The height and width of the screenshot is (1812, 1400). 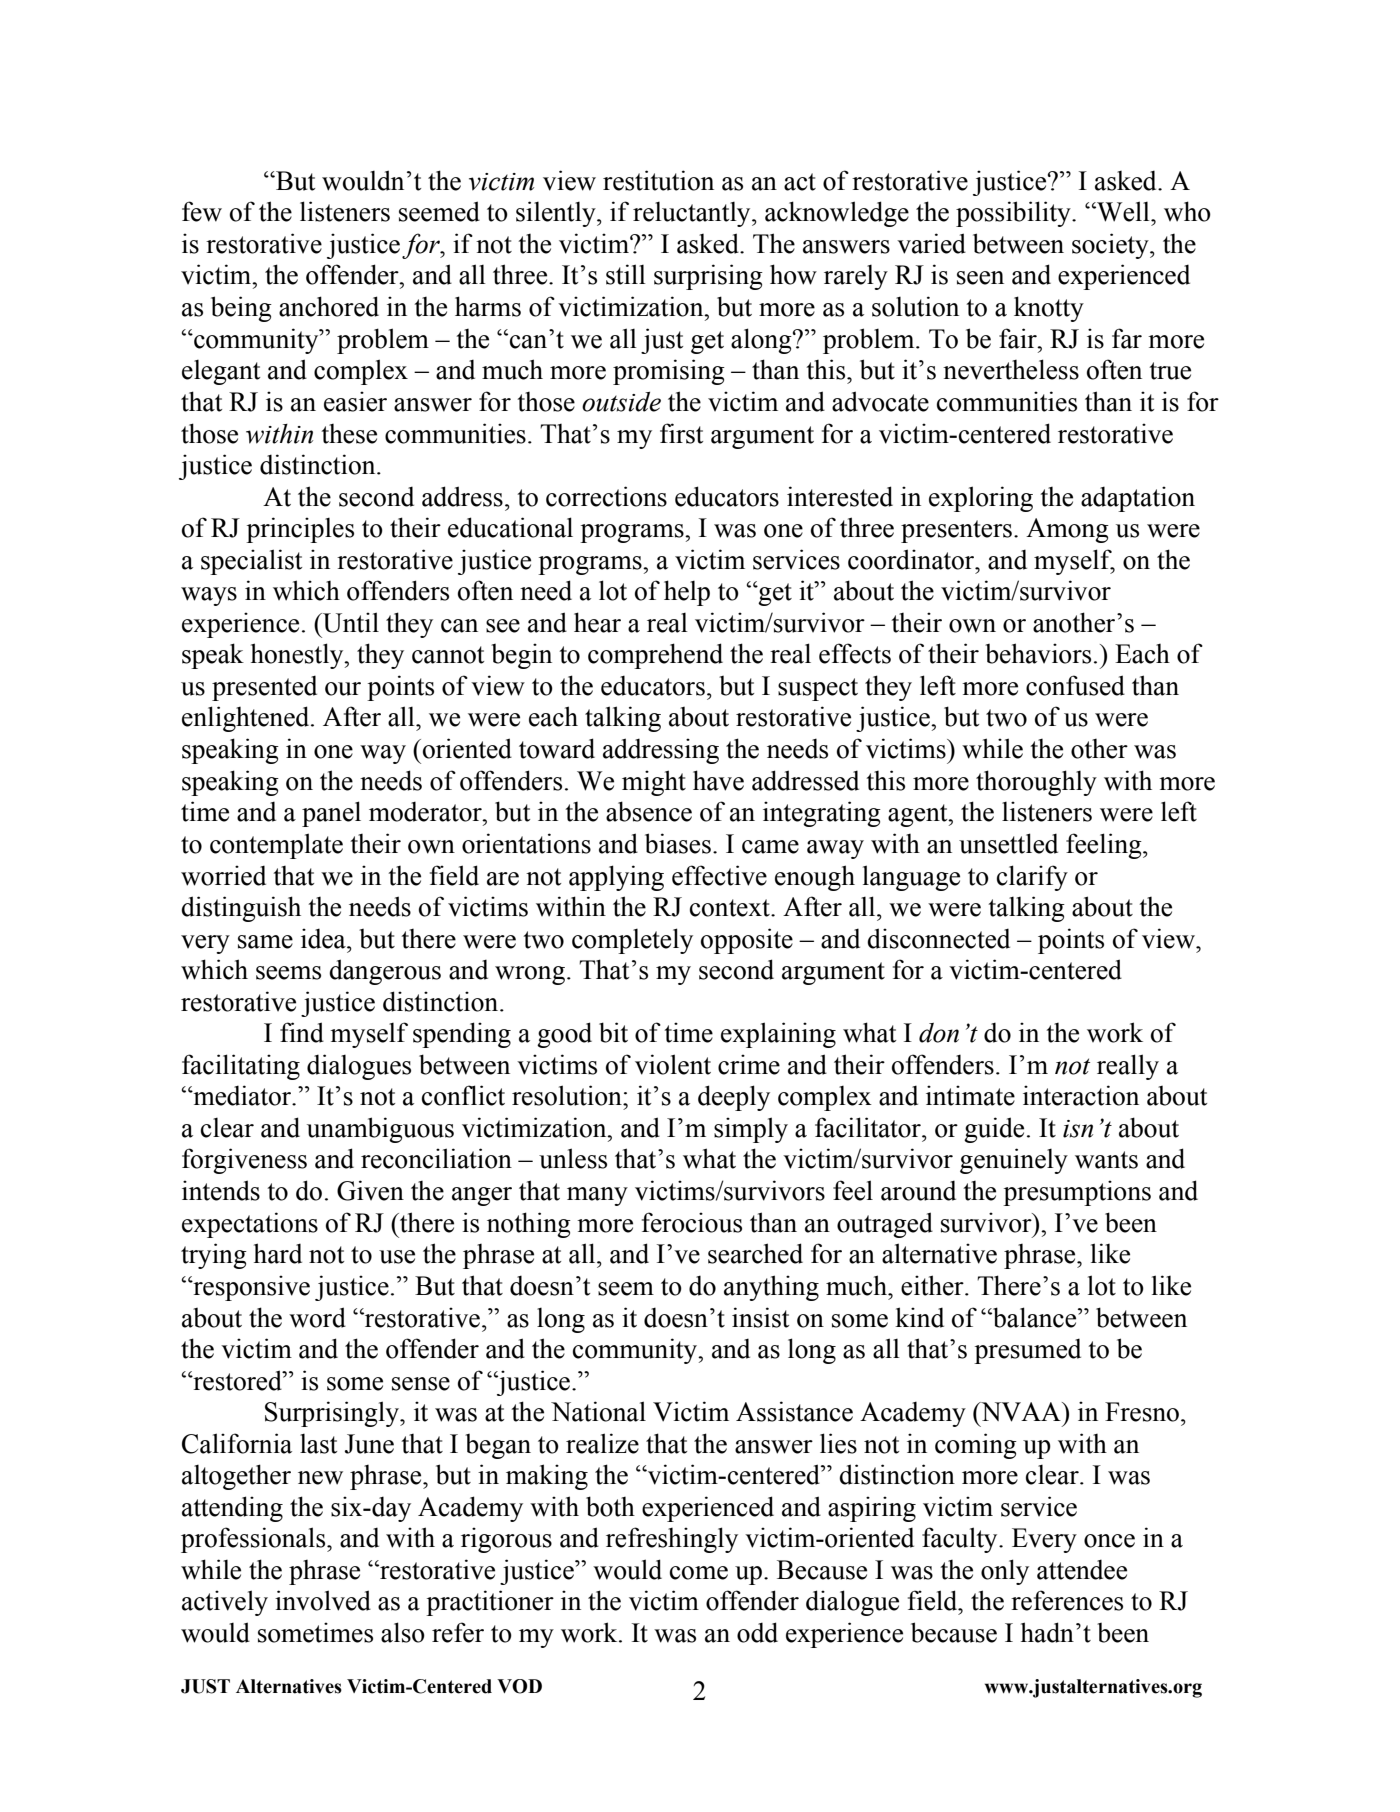 I want to click on Until, so click(x=350, y=622).
